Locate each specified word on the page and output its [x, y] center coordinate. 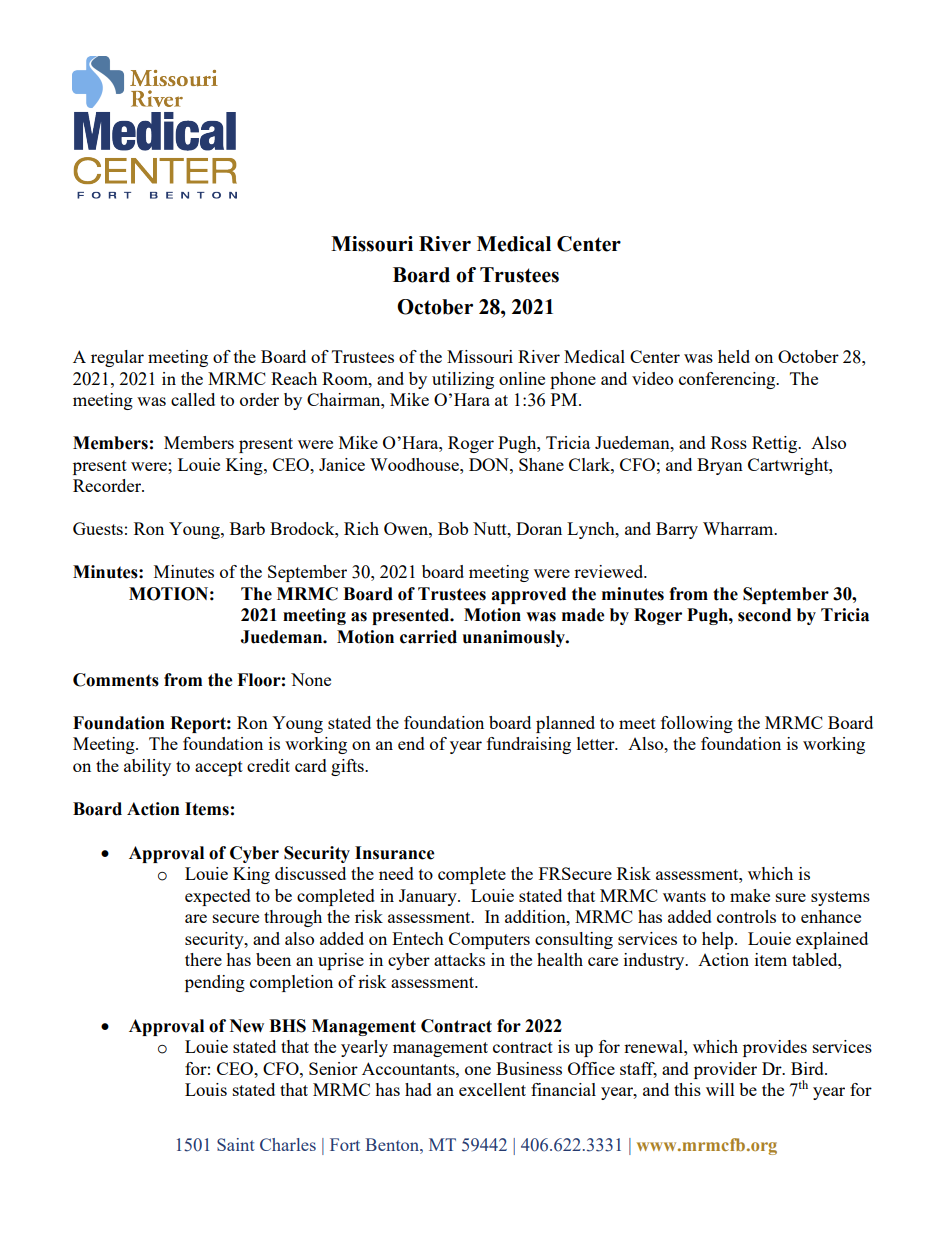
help [719, 940]
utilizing [463, 380]
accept [219, 768]
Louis [206, 1089]
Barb [247, 528]
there [203, 959]
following [697, 724]
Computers [489, 940]
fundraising [529, 745]
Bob [453, 528]
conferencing [728, 380]
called [193, 399]
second [764, 615]
